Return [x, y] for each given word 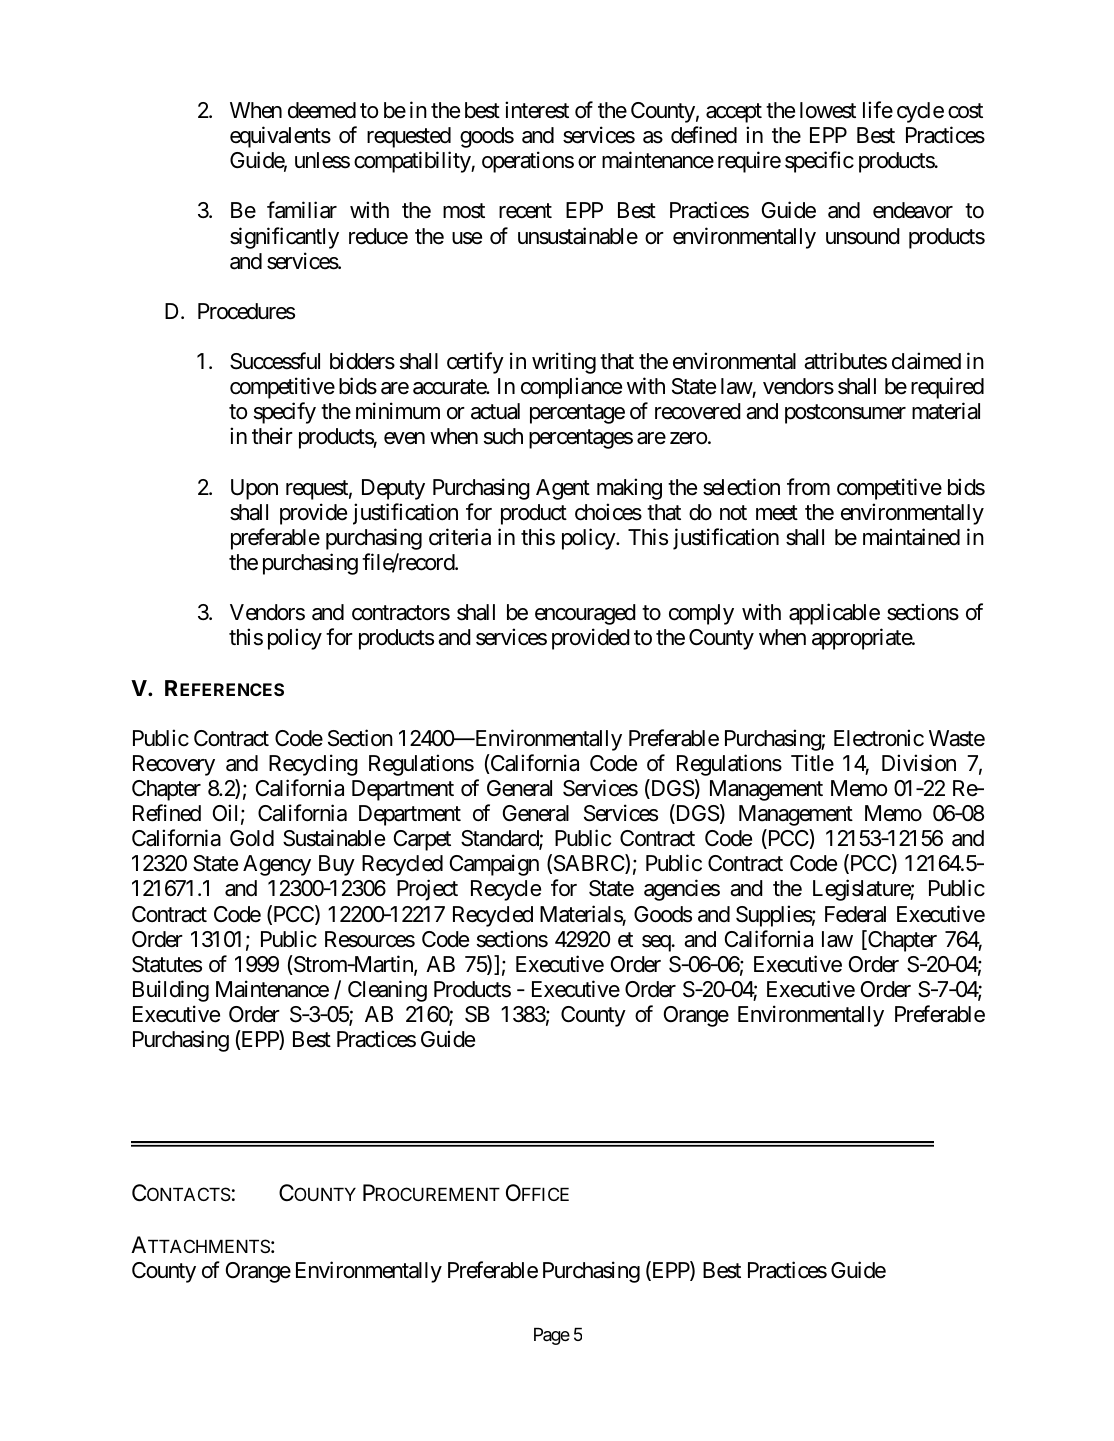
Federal [855, 914]
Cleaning [387, 991]
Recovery [174, 765]
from [808, 487]
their [272, 436]
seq [656, 943]
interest [537, 110]
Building [171, 991]
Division [919, 763]
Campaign [494, 865]
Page [552, 1336]
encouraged [585, 614]
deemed [322, 110]
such [503, 436]
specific [819, 162]
